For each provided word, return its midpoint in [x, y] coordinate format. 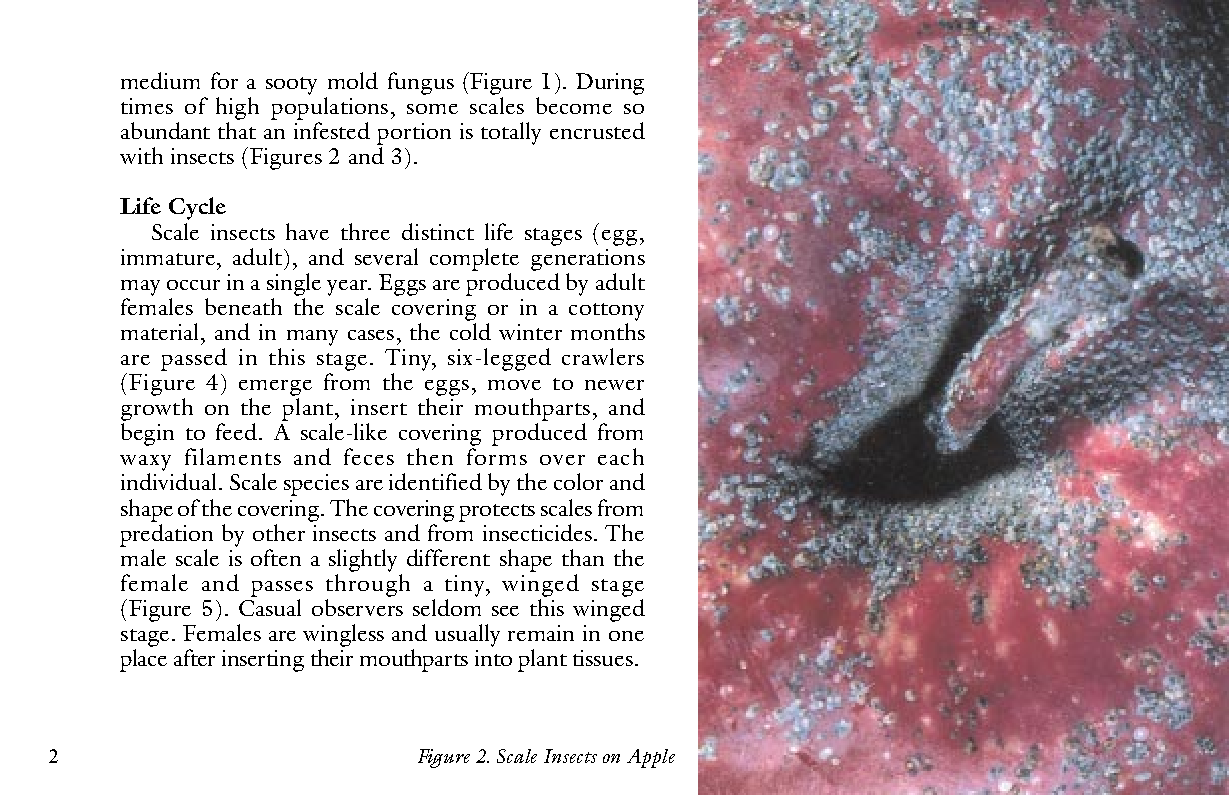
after [194, 657]
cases [371, 335]
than [583, 557]
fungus [421, 83]
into [493, 658]
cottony [606, 312]
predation [166, 535]
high [237, 108]
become [574, 105]
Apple [651, 758]
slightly [363, 560]
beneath [243, 306]
